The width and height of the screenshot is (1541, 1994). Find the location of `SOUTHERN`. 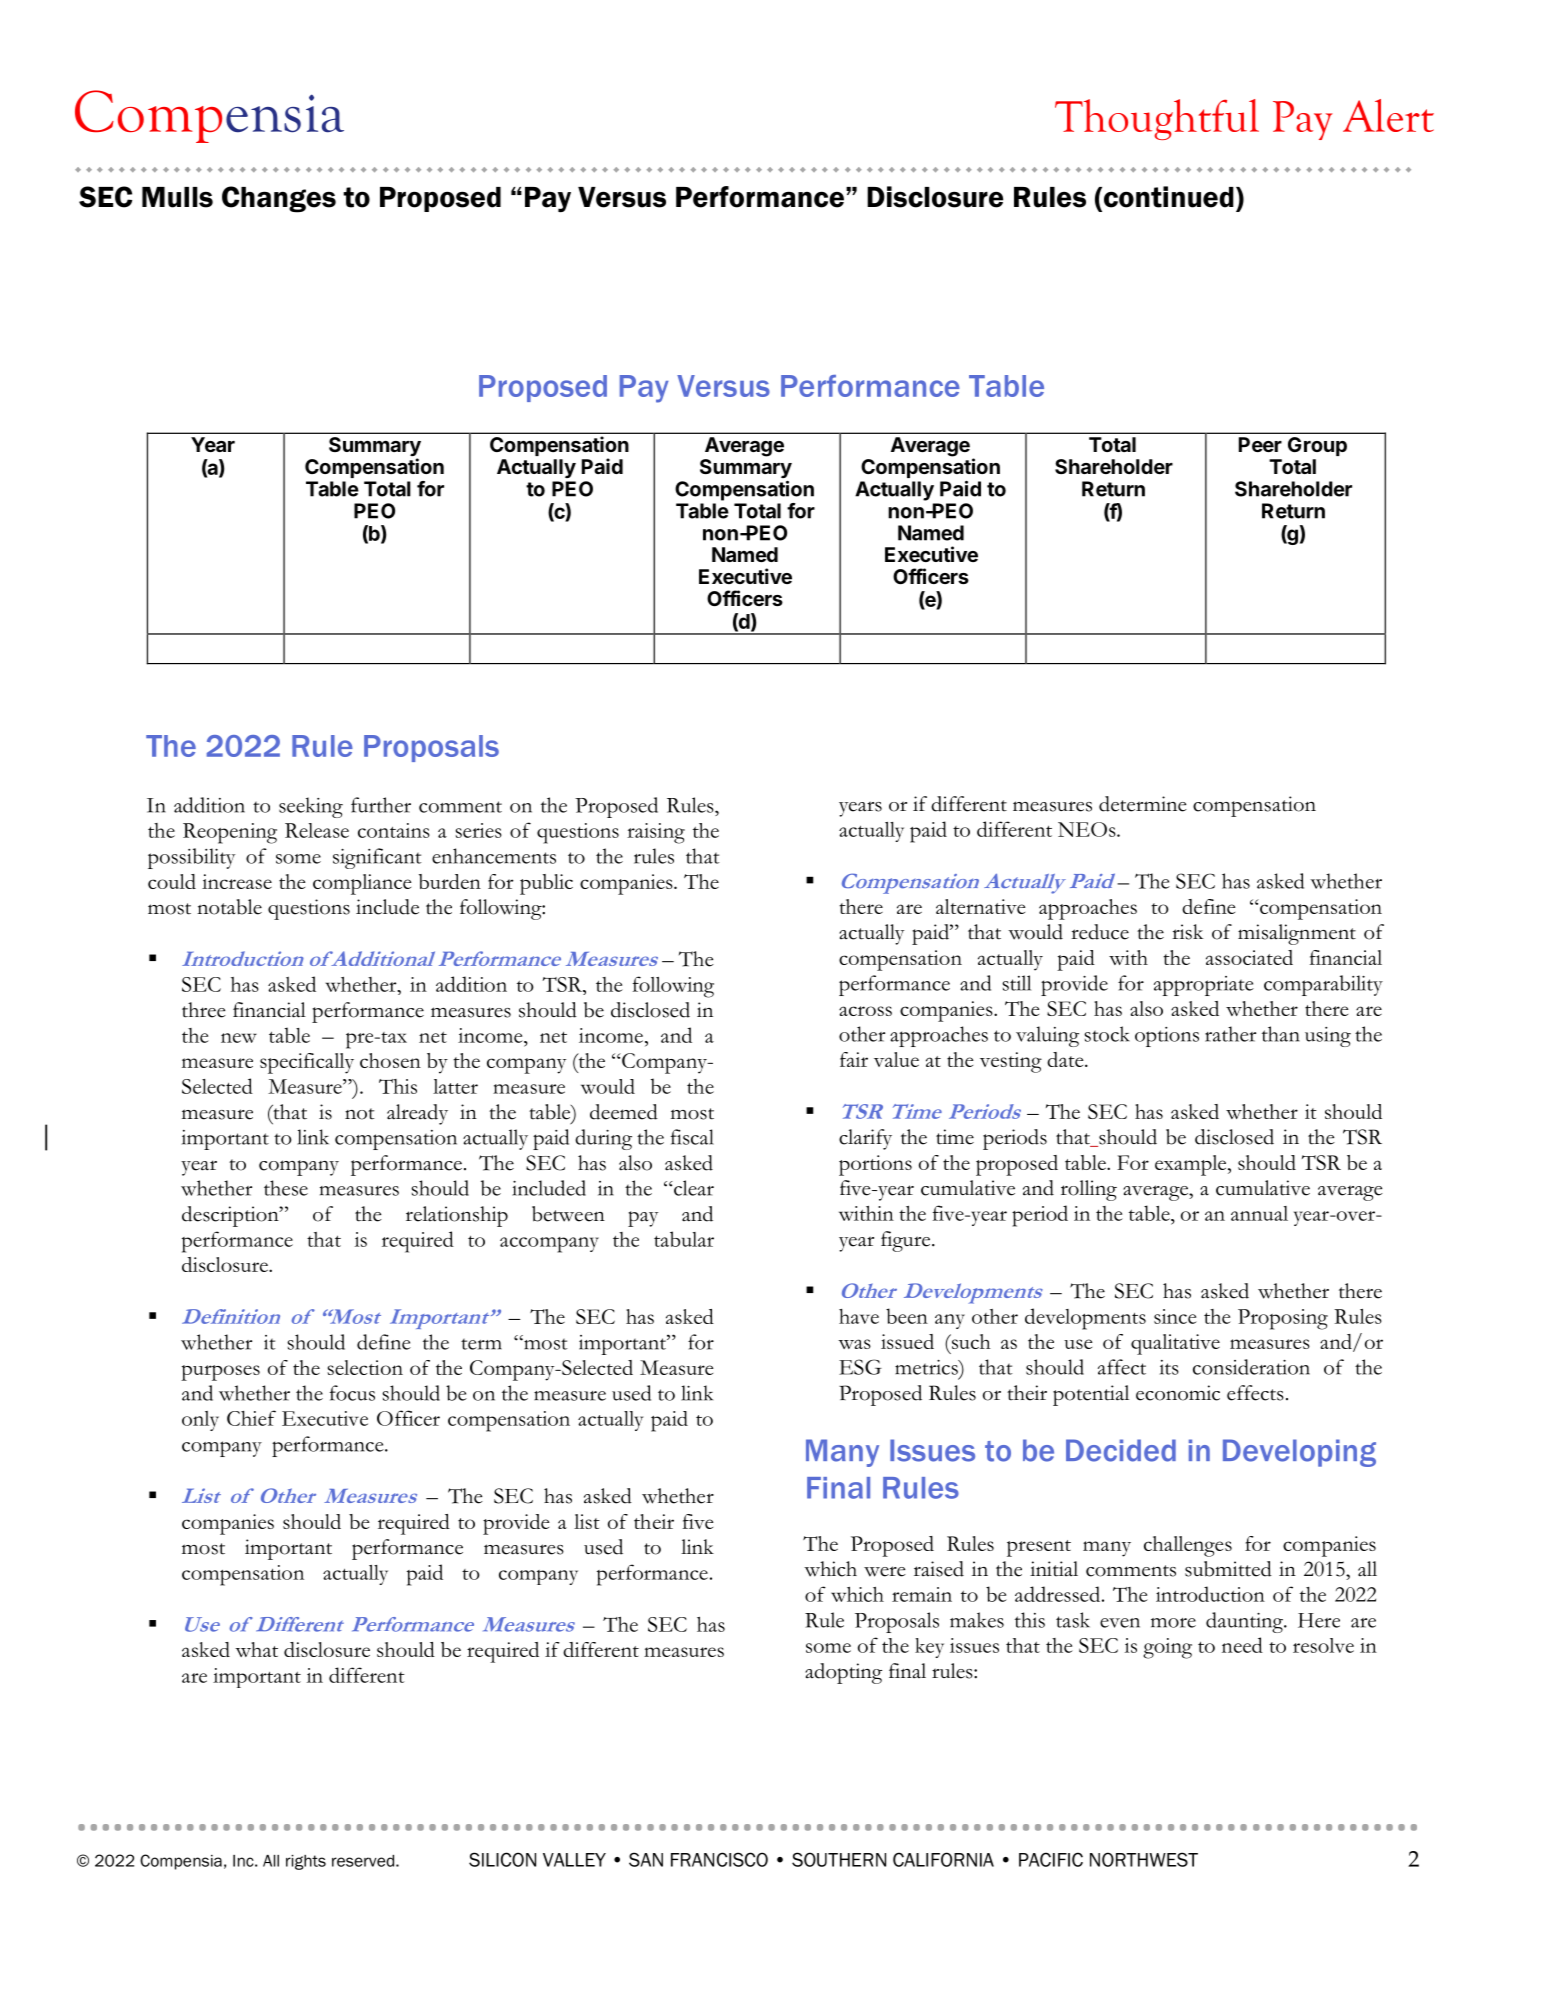

SOUTHERN is located at coordinates (839, 1859).
